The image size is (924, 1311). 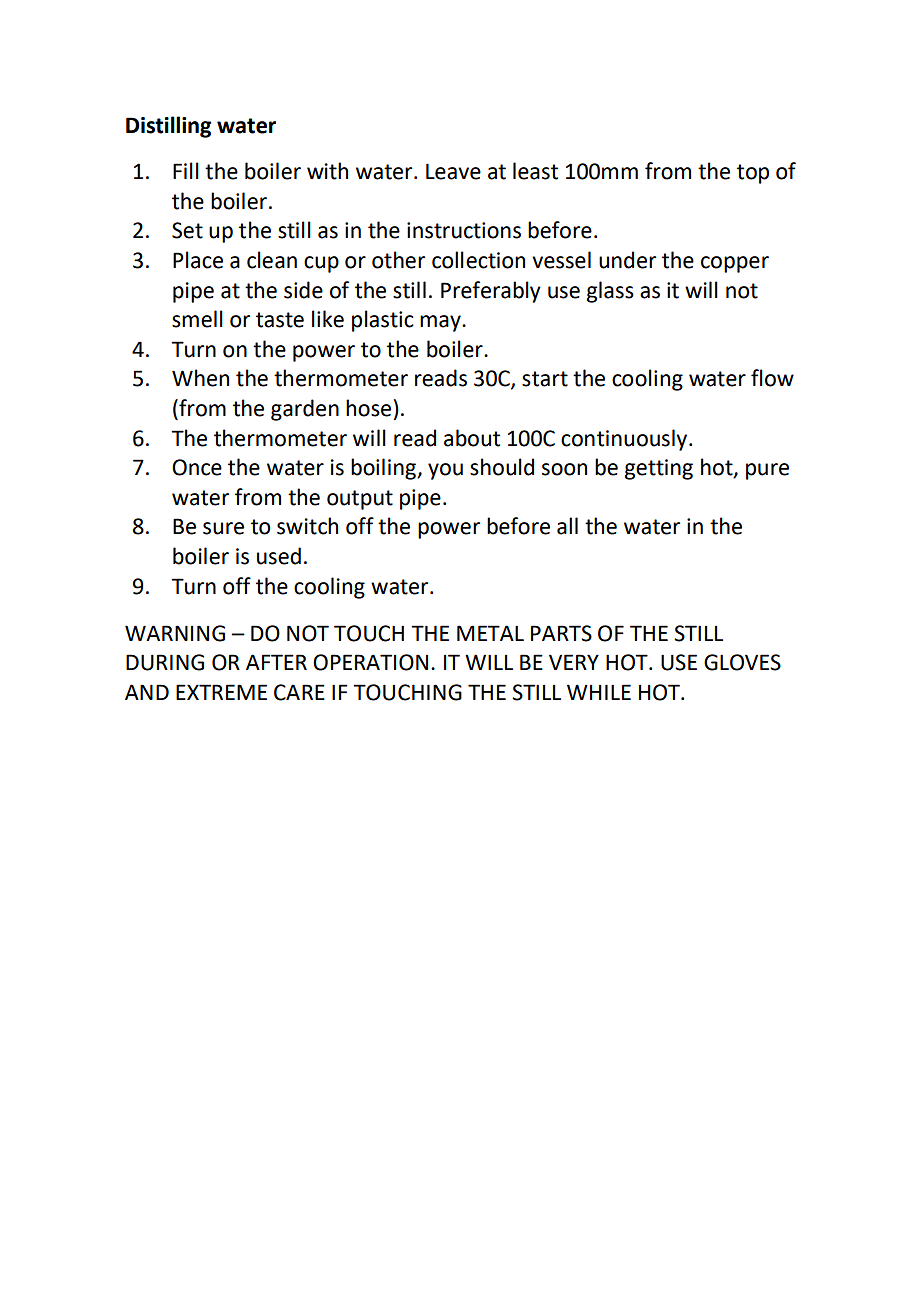 What do you see at coordinates (186, 170) in the screenshot?
I see `Fill` at bounding box center [186, 170].
